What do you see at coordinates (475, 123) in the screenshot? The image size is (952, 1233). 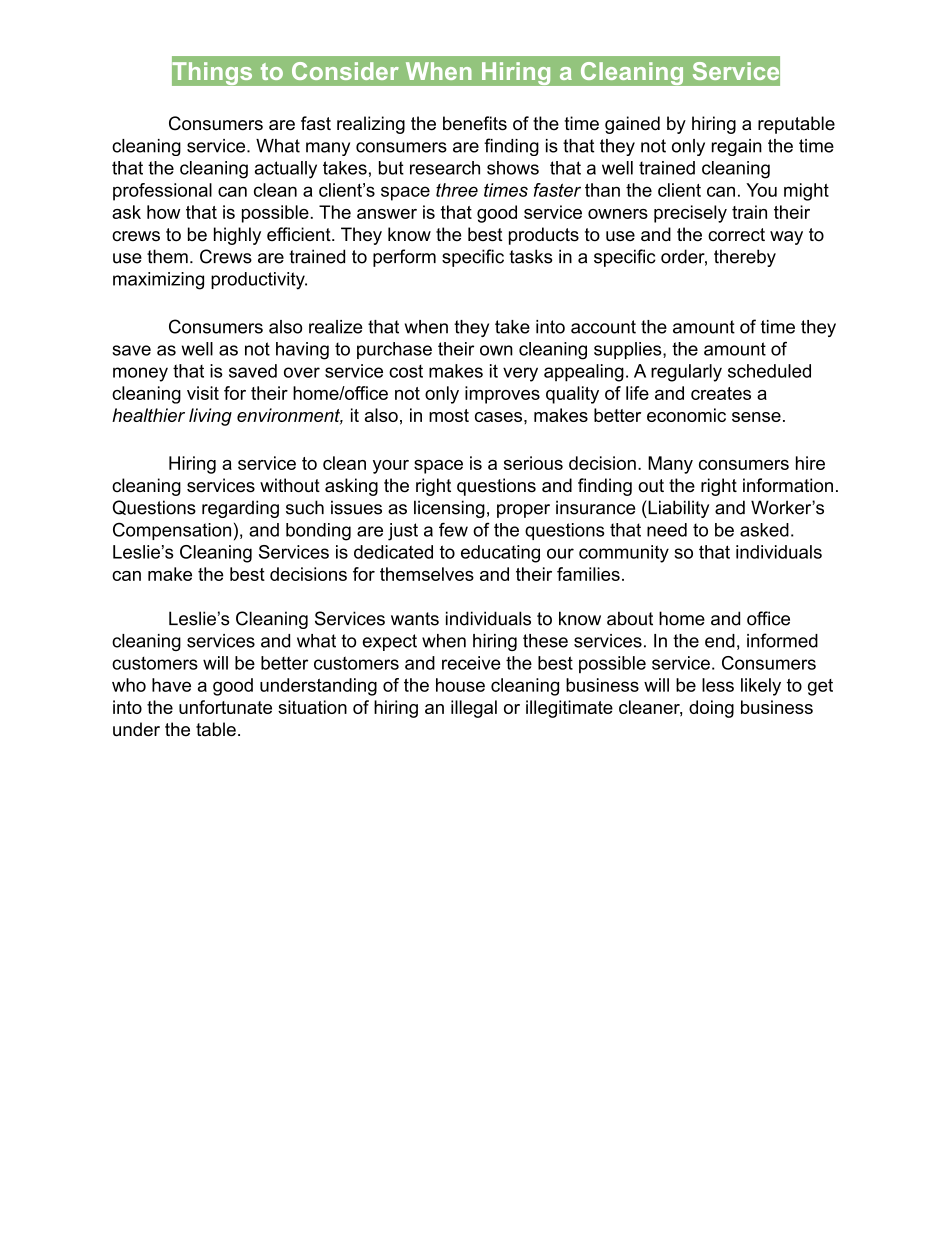 I see `benefits` at bounding box center [475, 123].
